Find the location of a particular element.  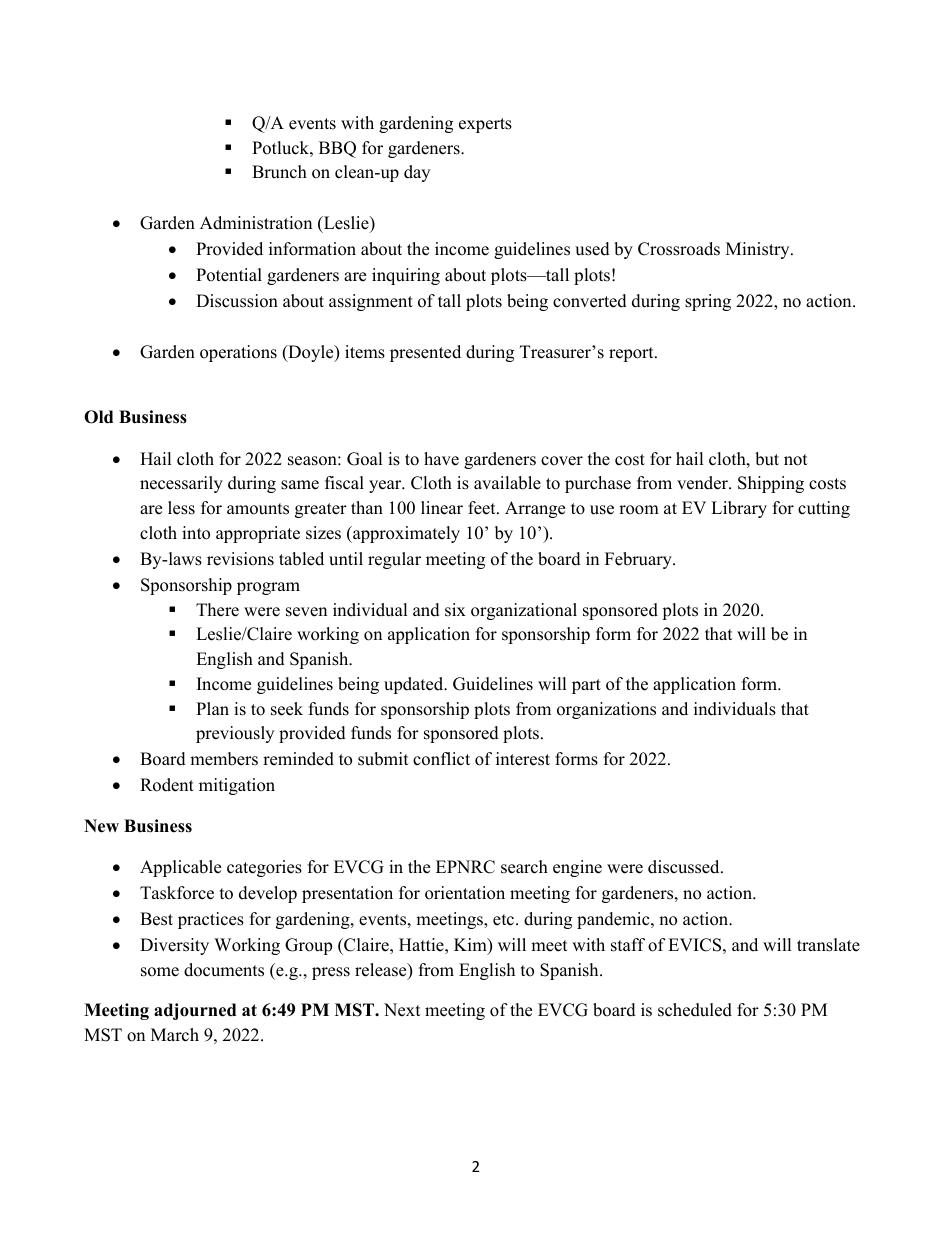

There is located at coordinates (217, 610).
